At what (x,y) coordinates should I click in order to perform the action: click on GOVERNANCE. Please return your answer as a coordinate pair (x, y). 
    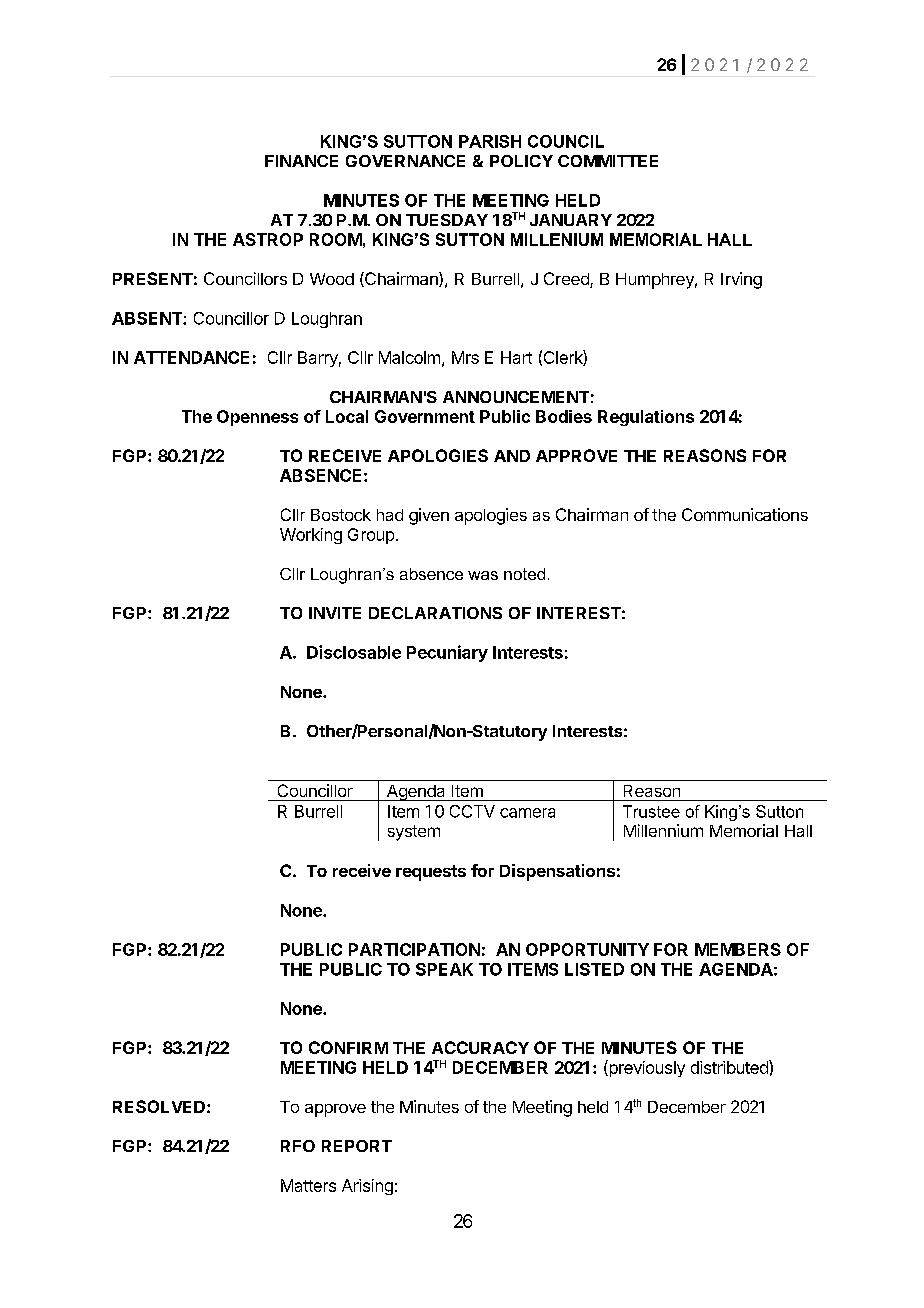
    Looking at the image, I should click on (405, 161).
